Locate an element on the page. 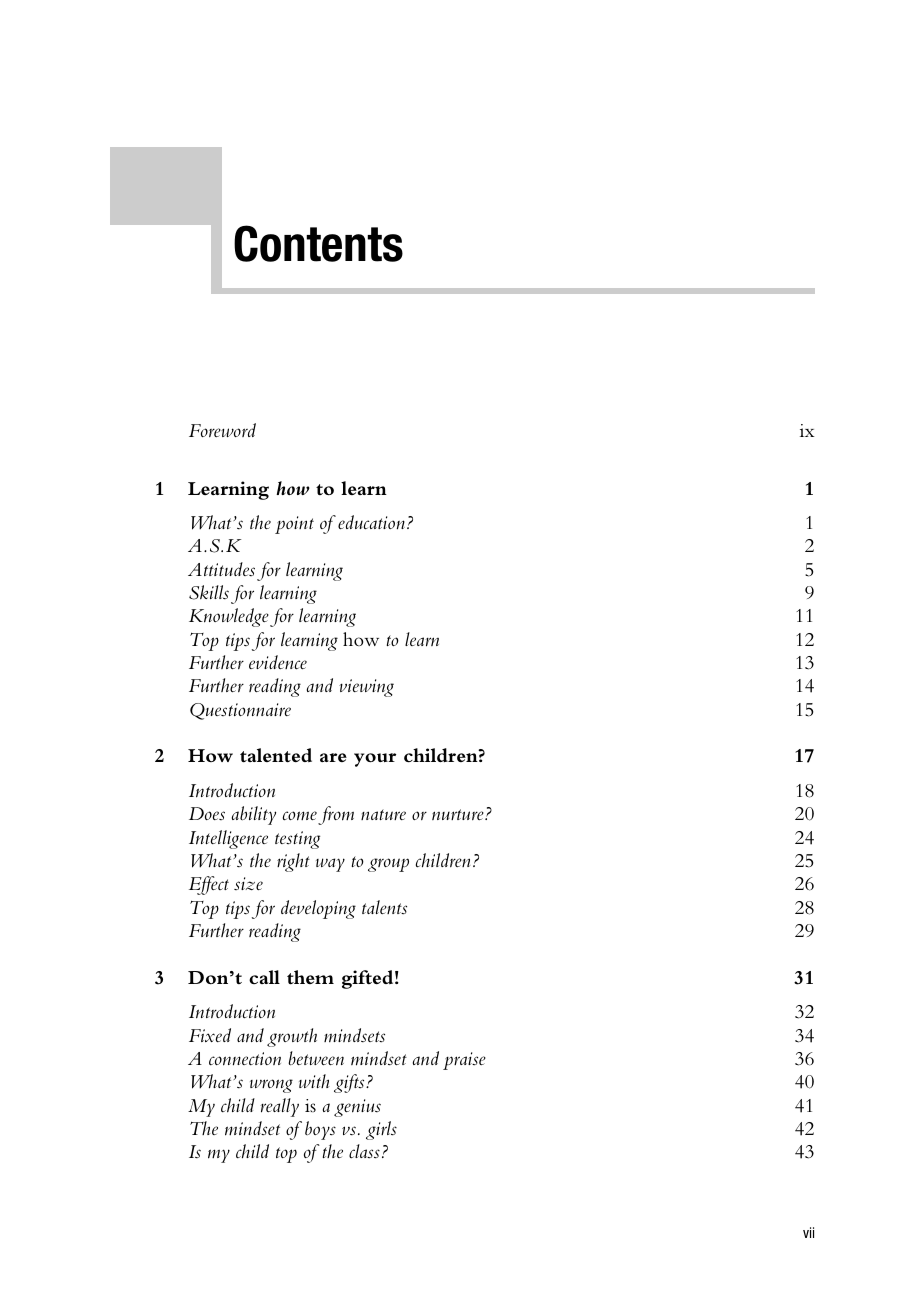  viewing is located at coordinates (366, 688).
